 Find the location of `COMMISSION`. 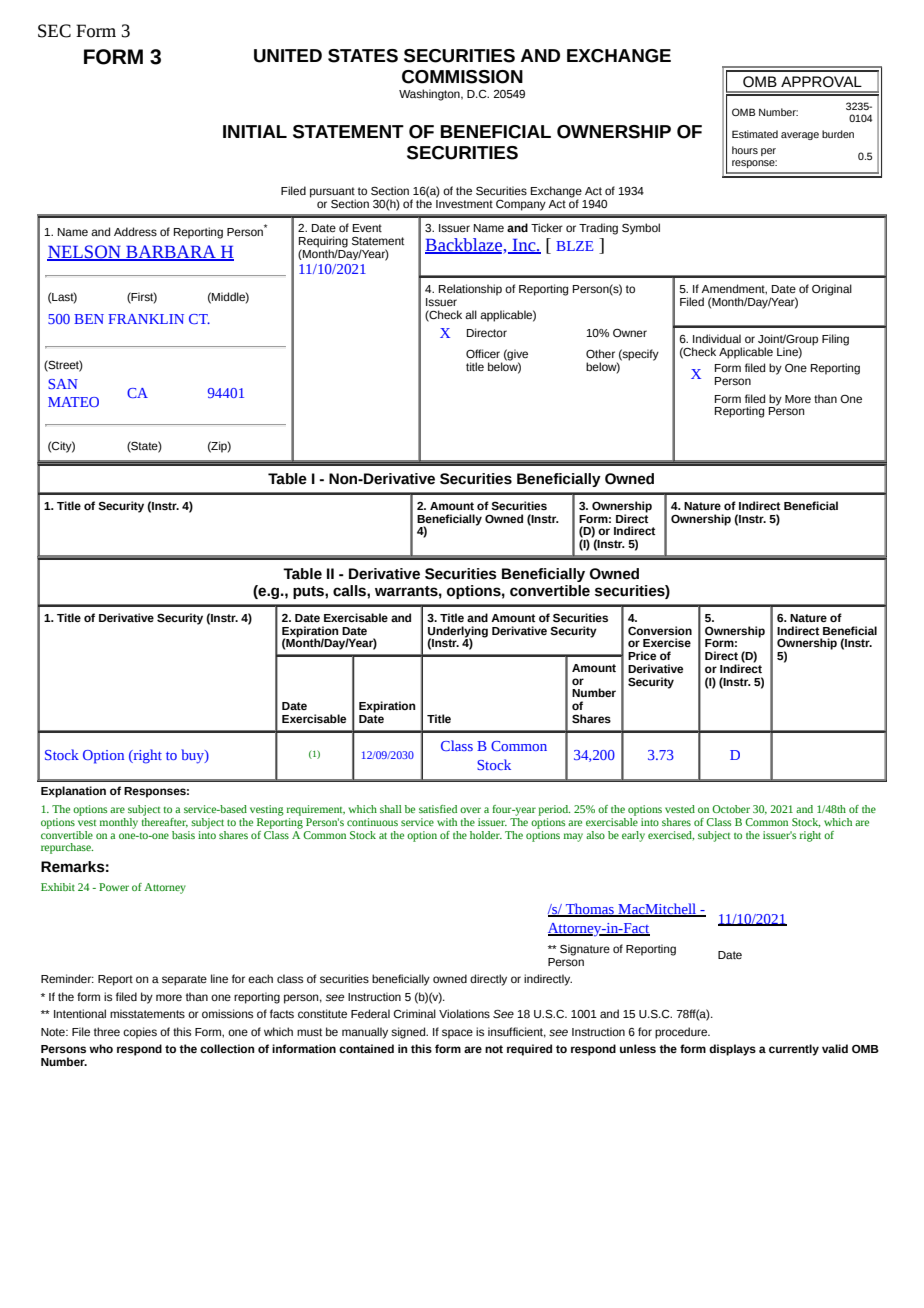

COMMISSION is located at coordinates (462, 77).
